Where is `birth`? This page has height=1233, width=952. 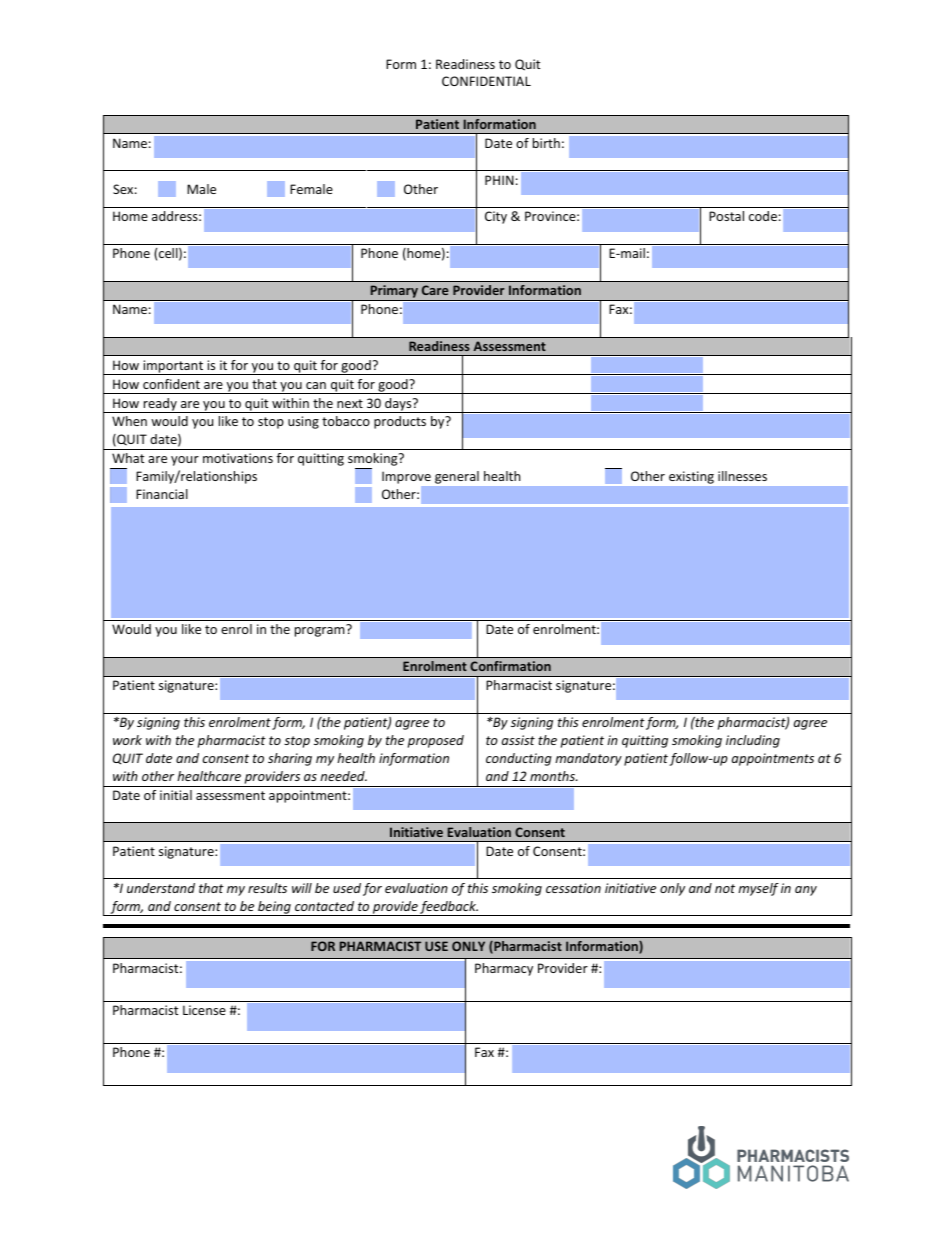
birth is located at coordinates (546, 143).
